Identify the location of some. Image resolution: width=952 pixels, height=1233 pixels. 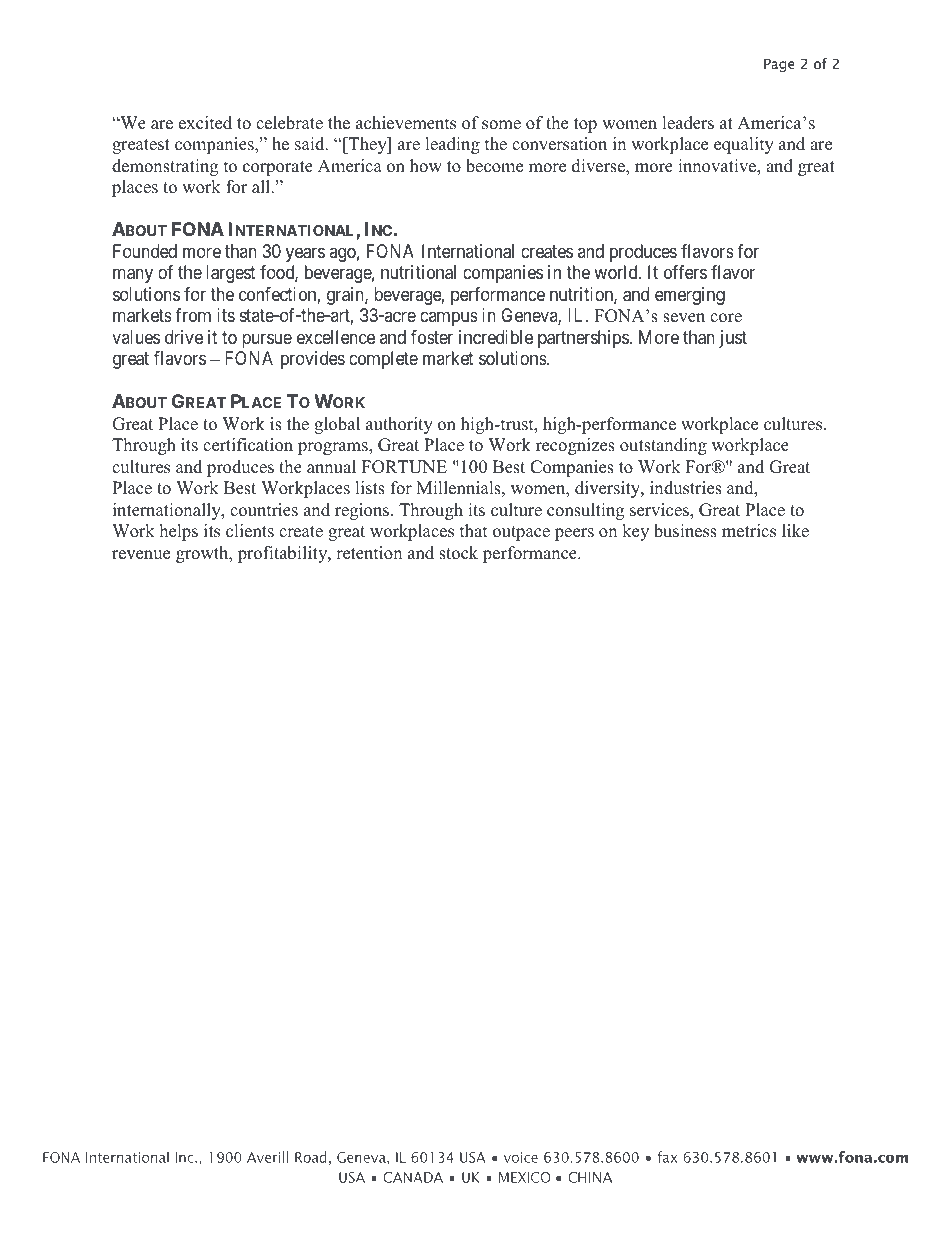
(501, 125).
